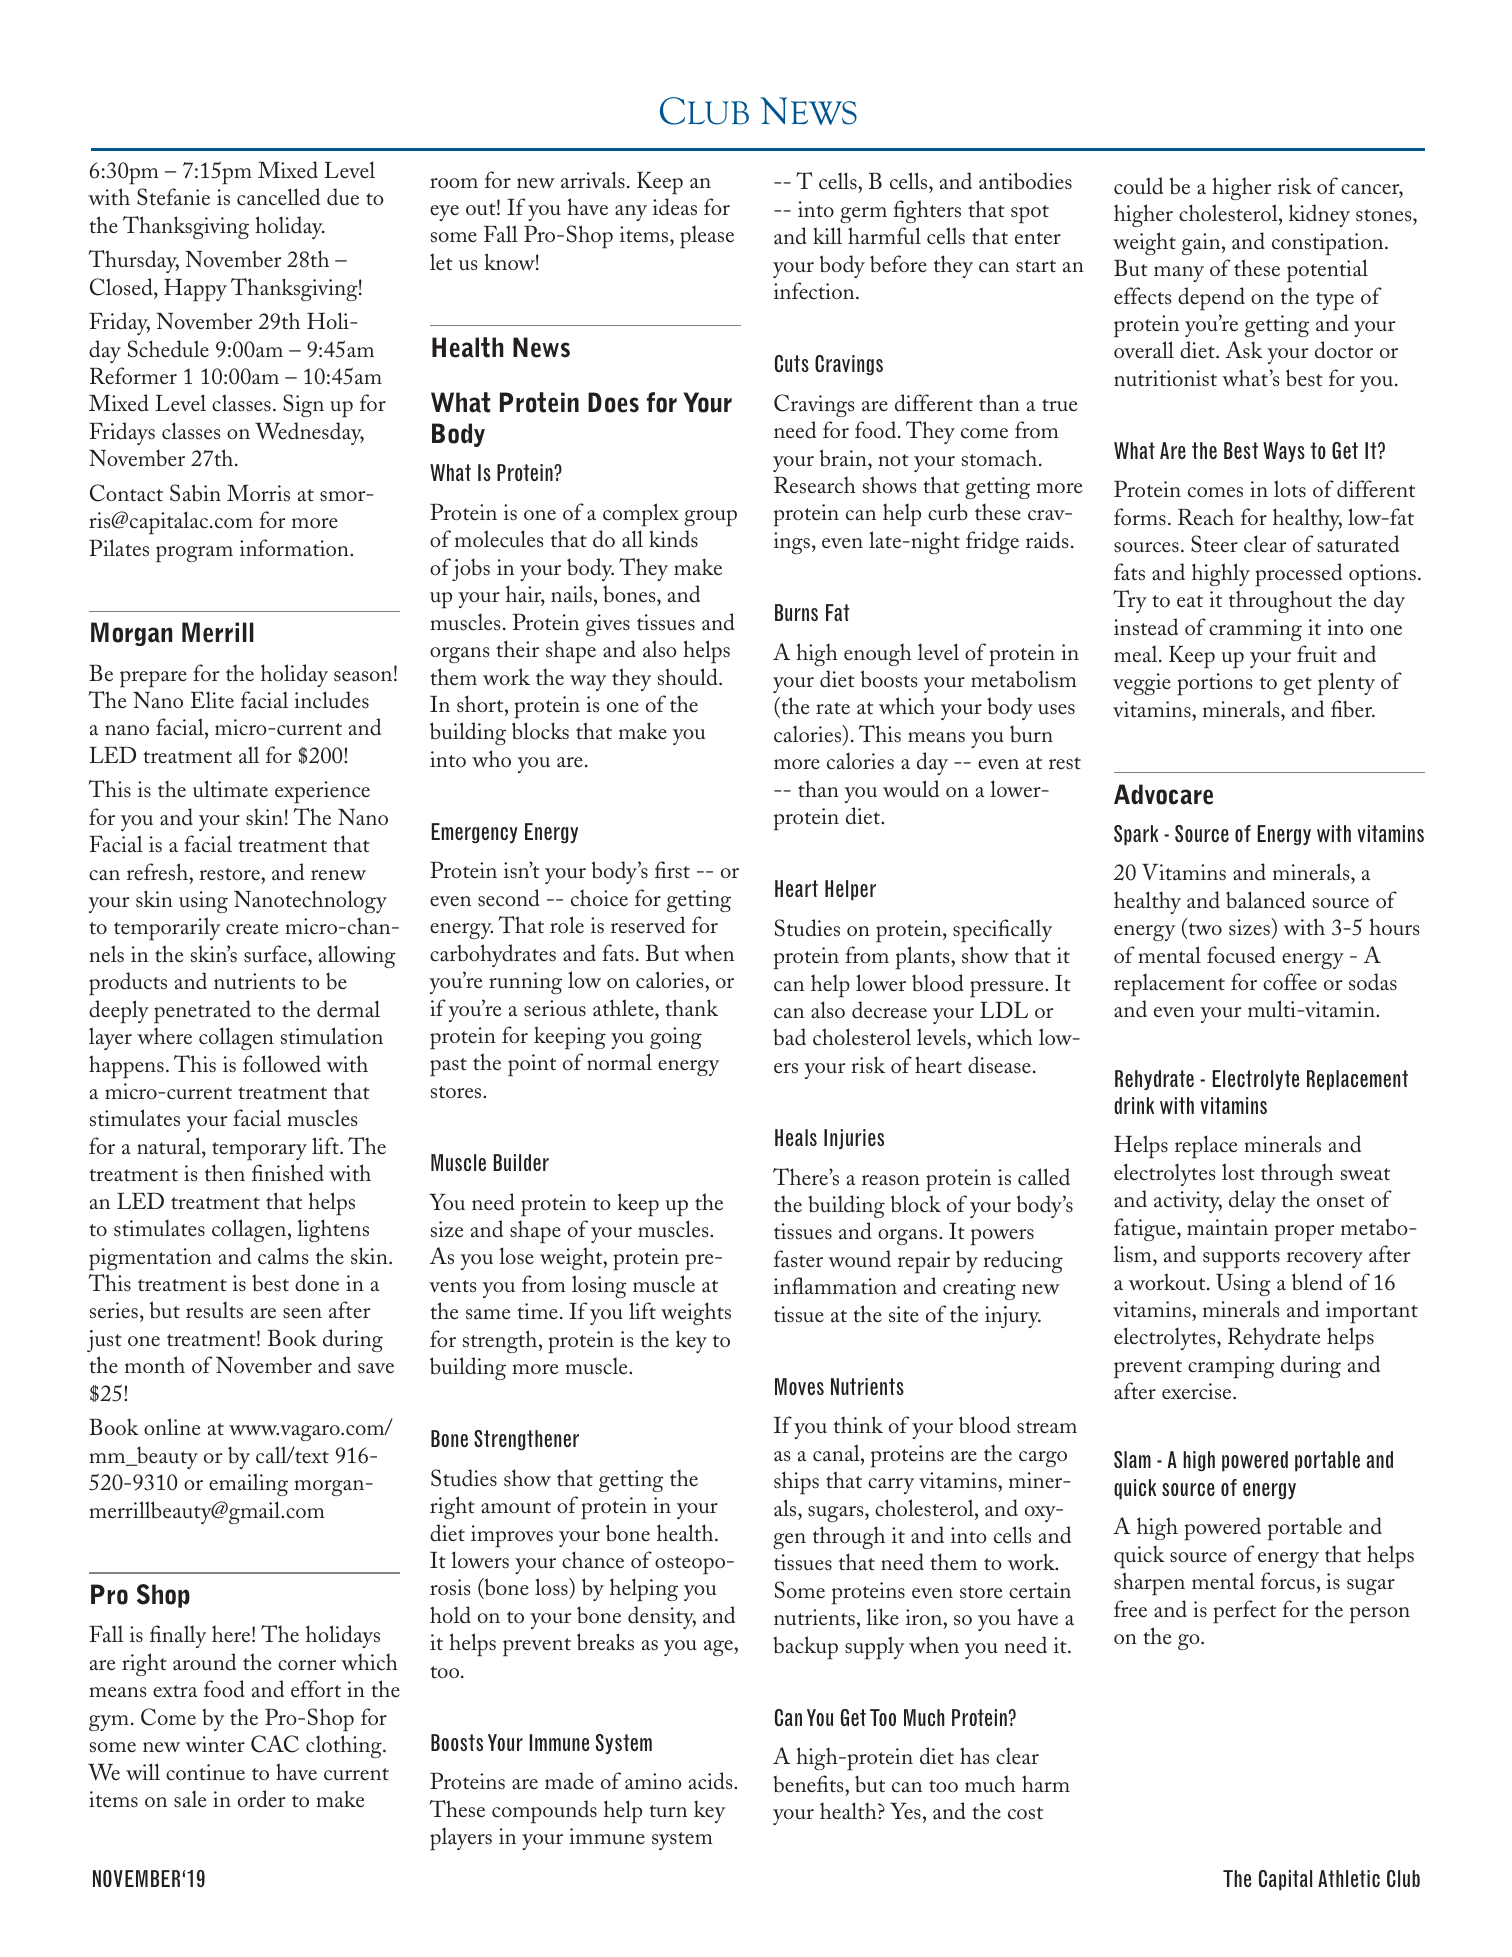 The image size is (1512, 1957). Describe the element at coordinates (278, 197) in the page. I see `cancelled` at that location.
